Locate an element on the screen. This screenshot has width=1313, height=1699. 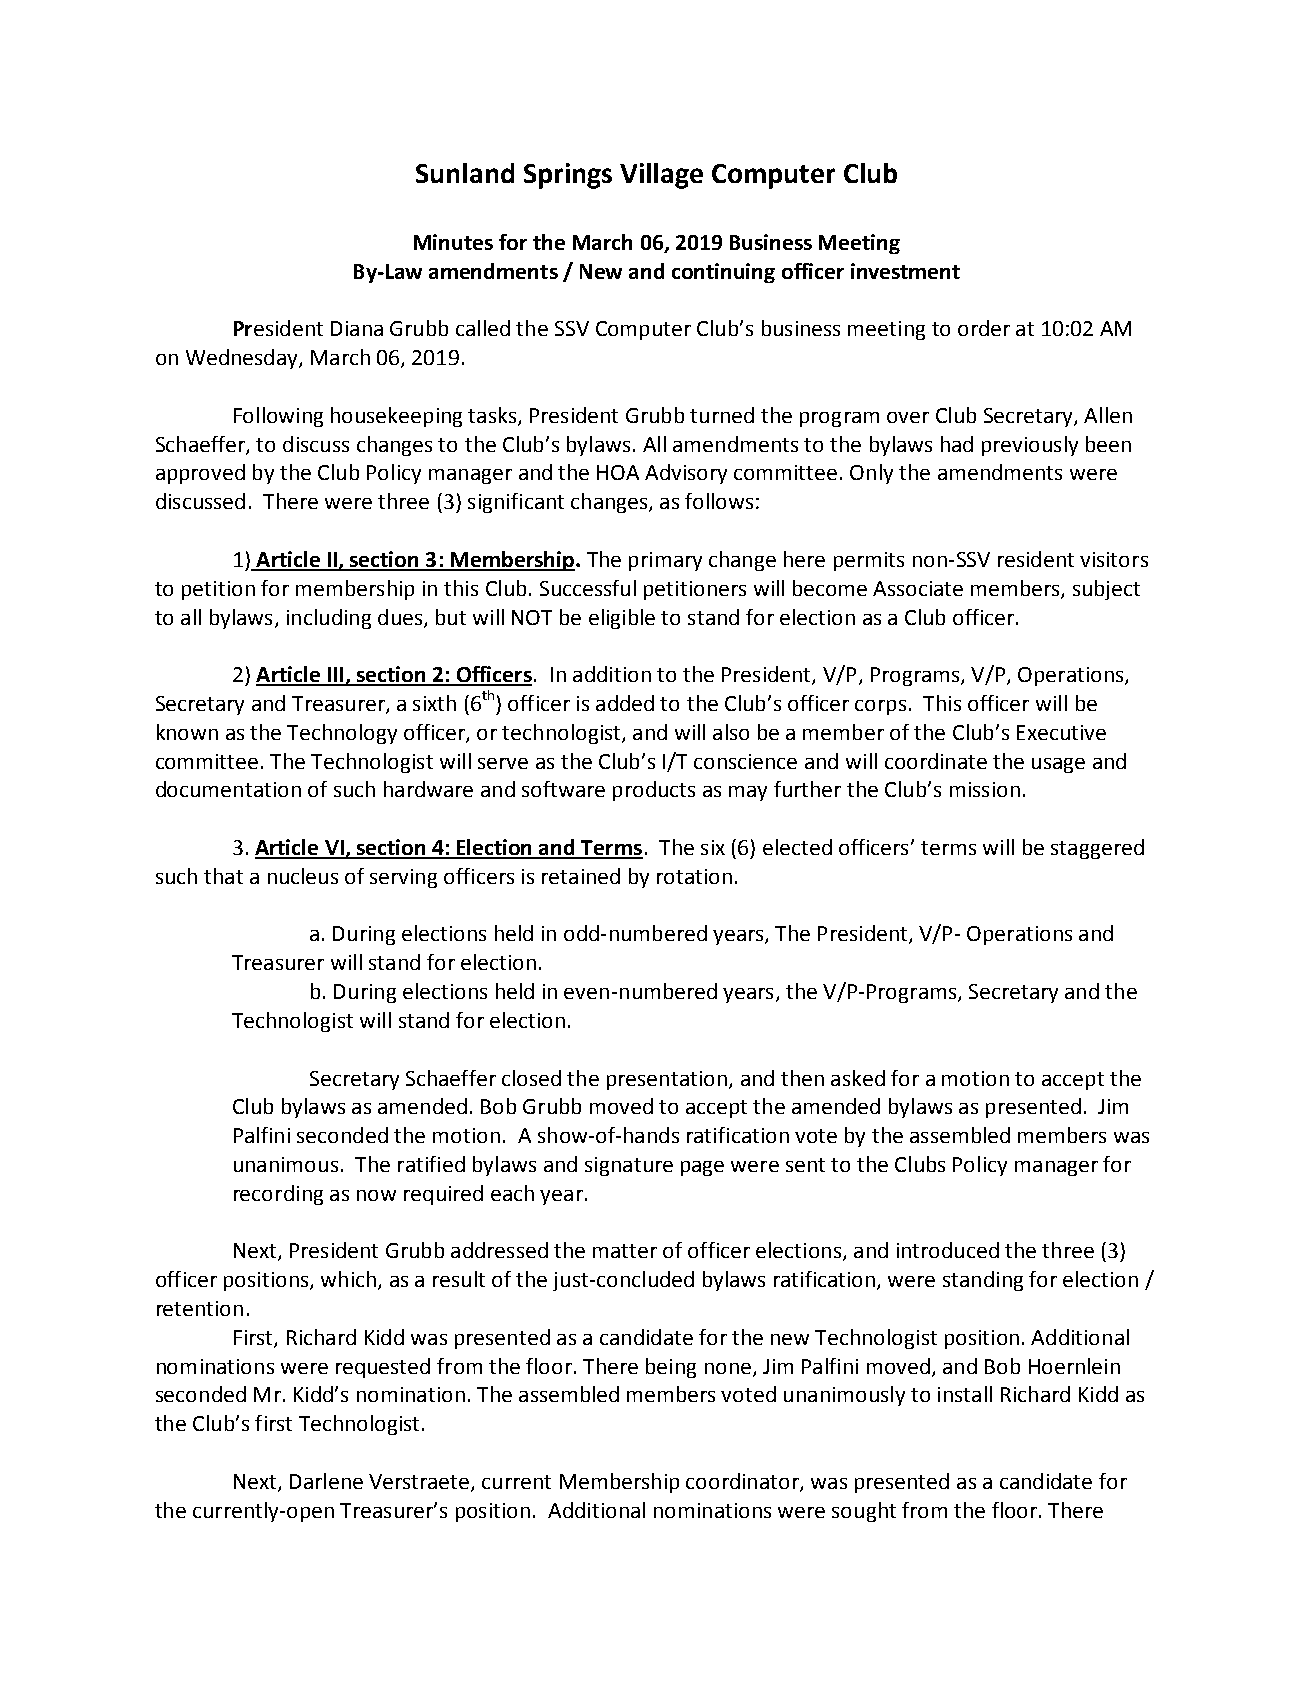
Minutes is located at coordinates (453, 242).
